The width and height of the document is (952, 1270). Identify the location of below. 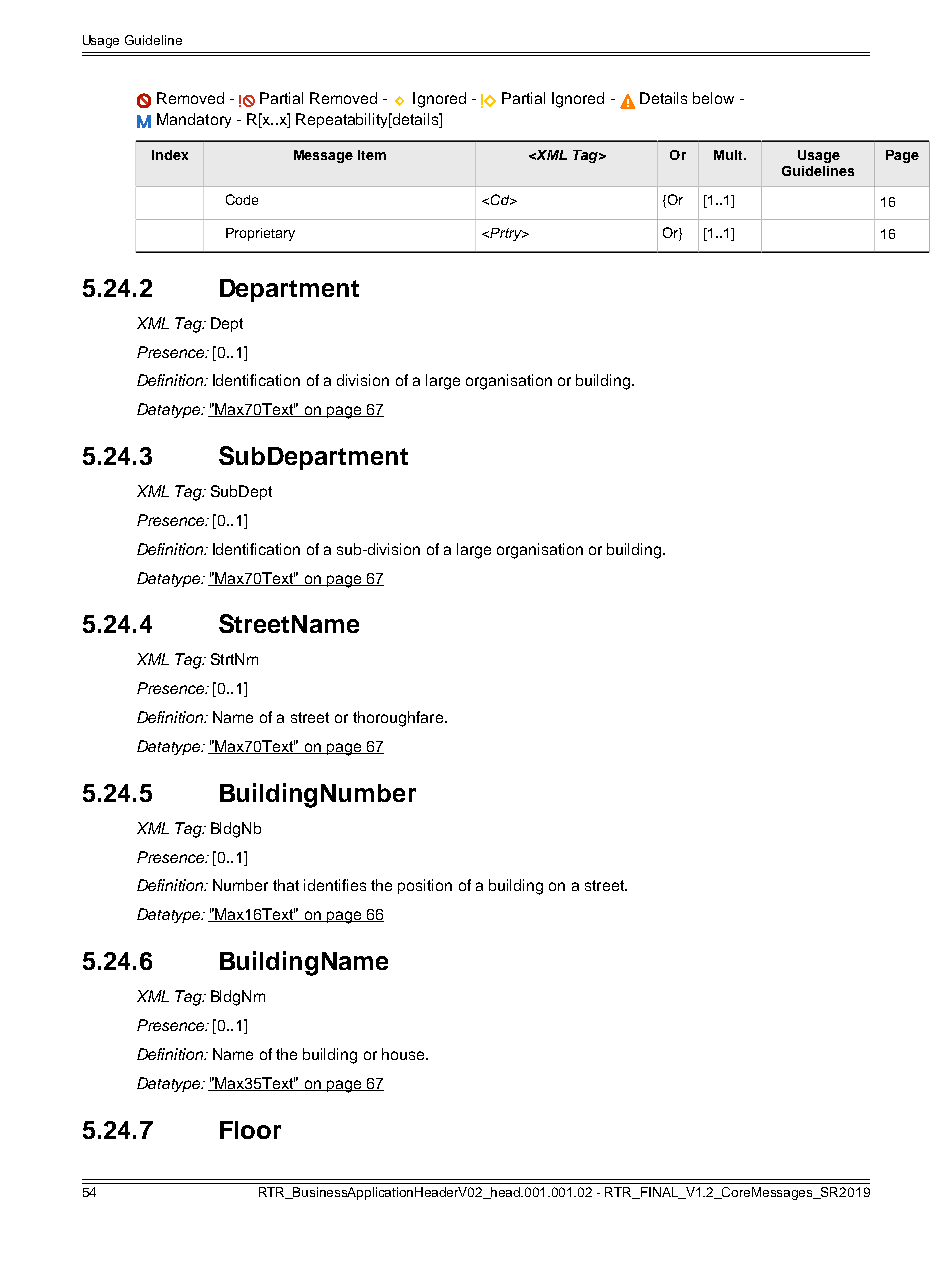
(713, 98).
